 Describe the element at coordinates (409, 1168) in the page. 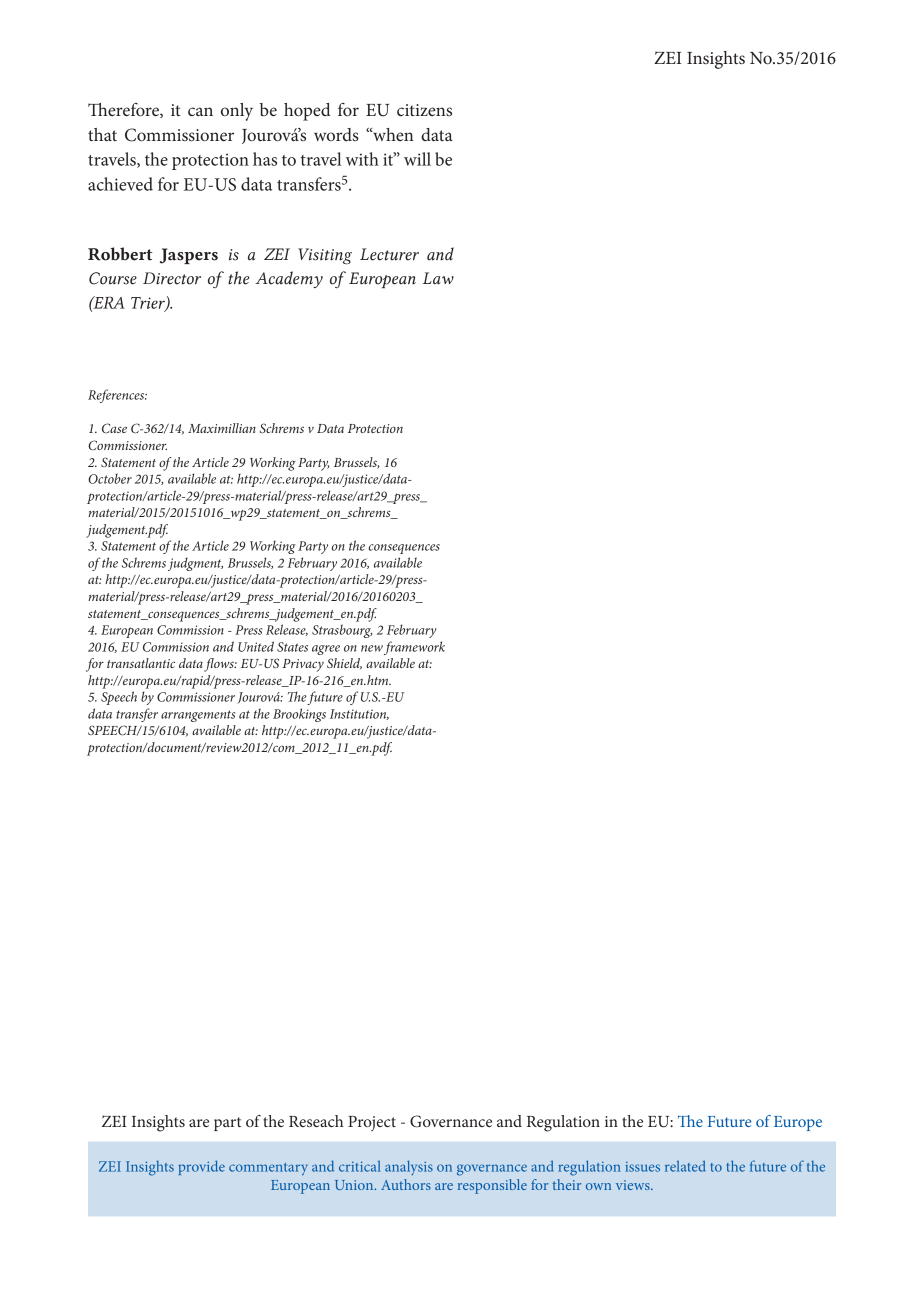

I see `analysis` at that location.
